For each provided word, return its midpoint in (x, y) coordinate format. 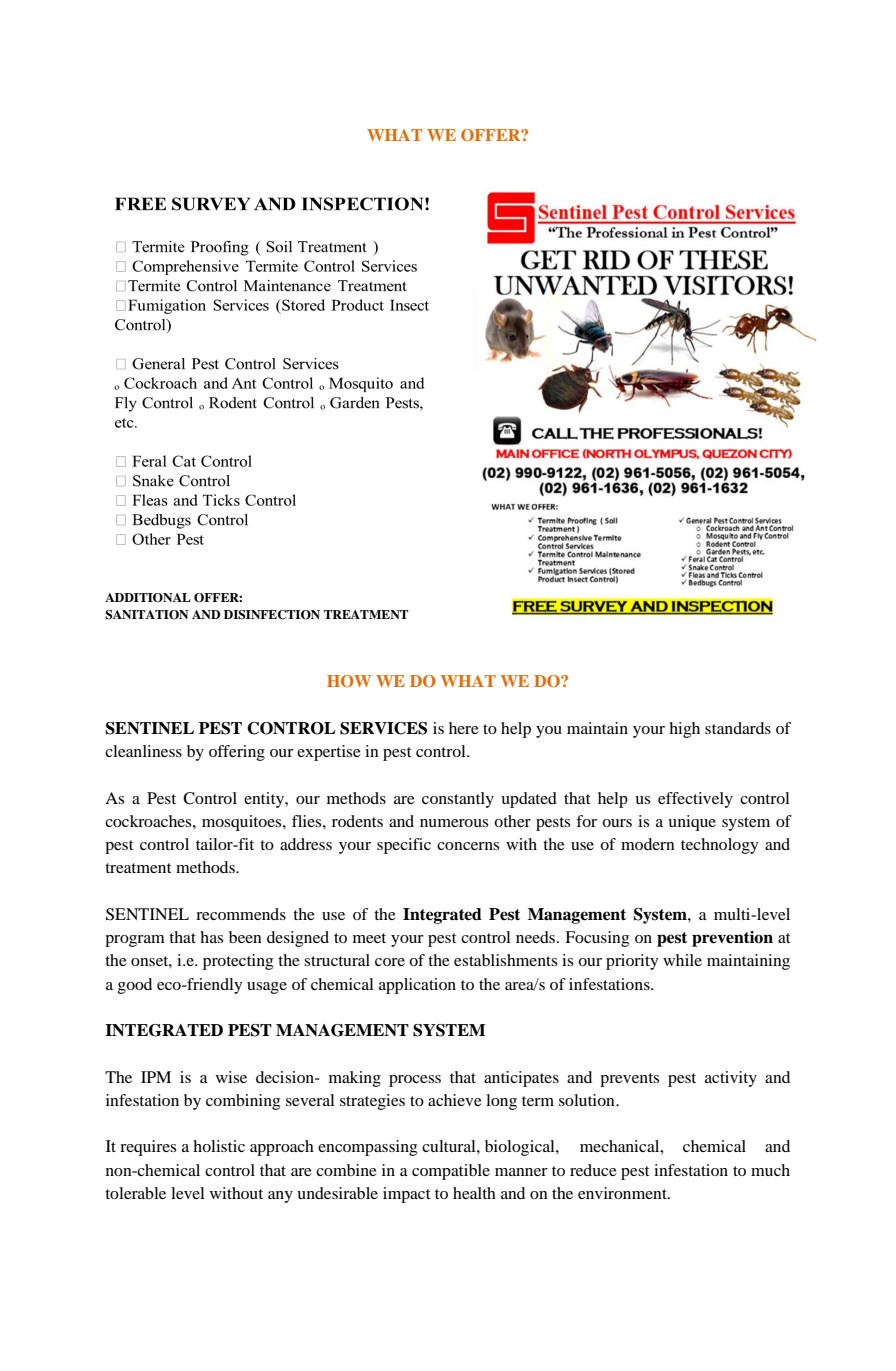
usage (267, 988)
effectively (695, 800)
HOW (349, 681)
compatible (451, 1172)
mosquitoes (243, 823)
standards (738, 728)
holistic (219, 1146)
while (682, 960)
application (417, 986)
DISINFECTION (272, 615)
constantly (458, 800)
